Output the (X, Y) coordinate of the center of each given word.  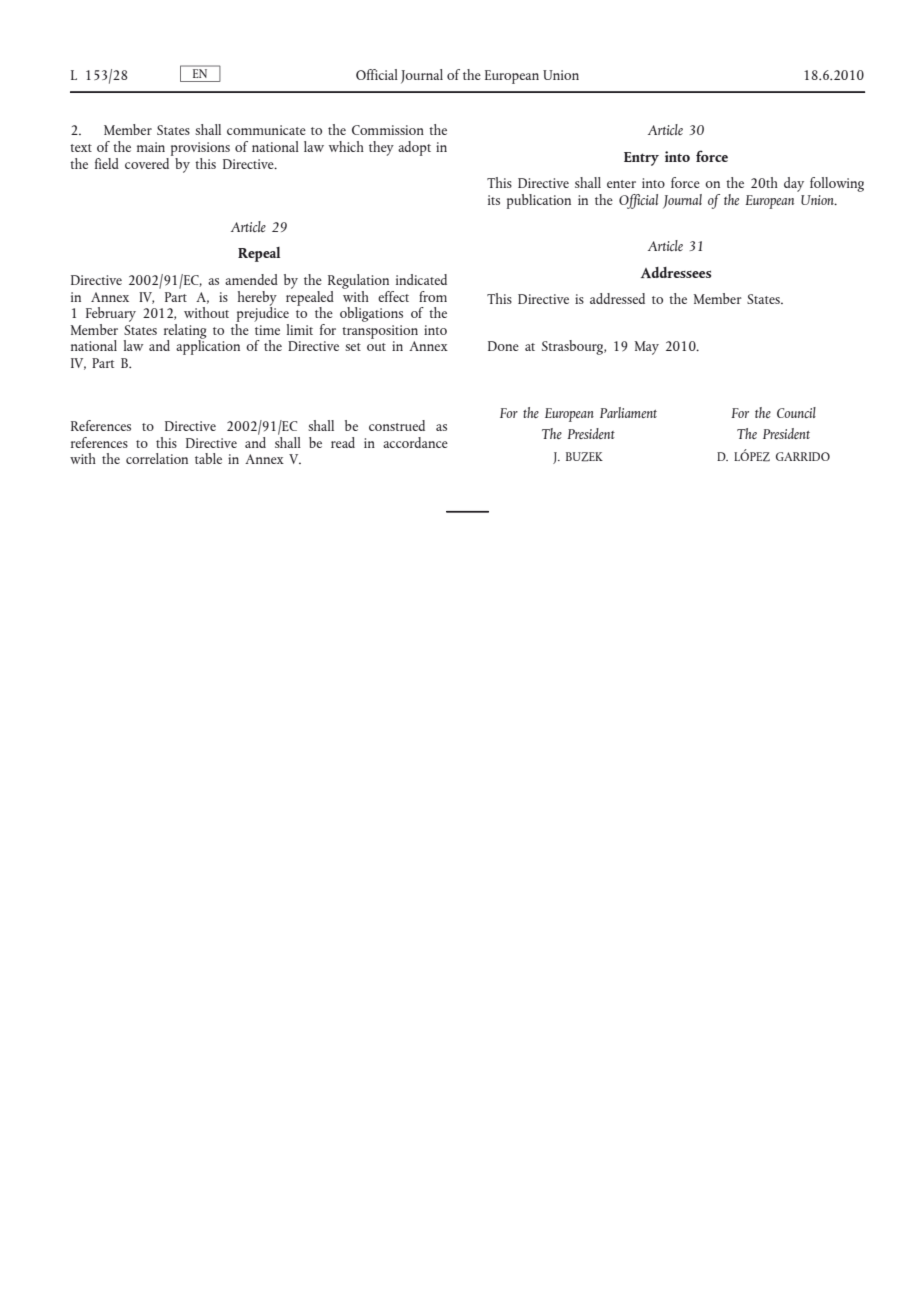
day (794, 184)
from (433, 296)
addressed (617, 298)
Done (503, 346)
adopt (414, 148)
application (208, 346)
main (151, 147)
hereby (257, 299)
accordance (415, 442)
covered (148, 162)
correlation (157, 458)
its (494, 200)
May (646, 348)
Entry (641, 159)
